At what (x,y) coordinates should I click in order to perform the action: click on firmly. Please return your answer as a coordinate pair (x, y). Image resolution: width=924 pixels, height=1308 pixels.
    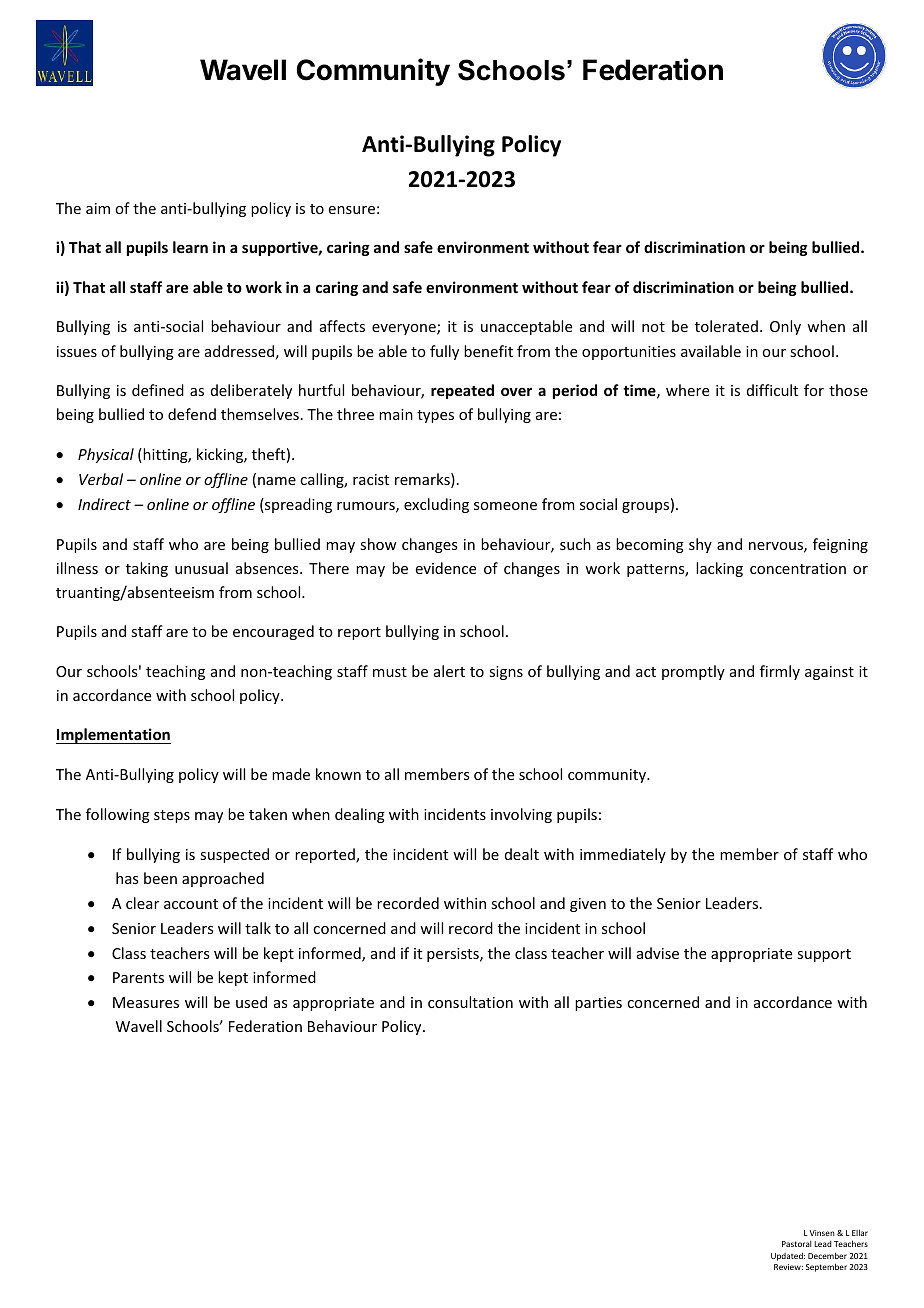
    Looking at the image, I should click on (780, 672).
